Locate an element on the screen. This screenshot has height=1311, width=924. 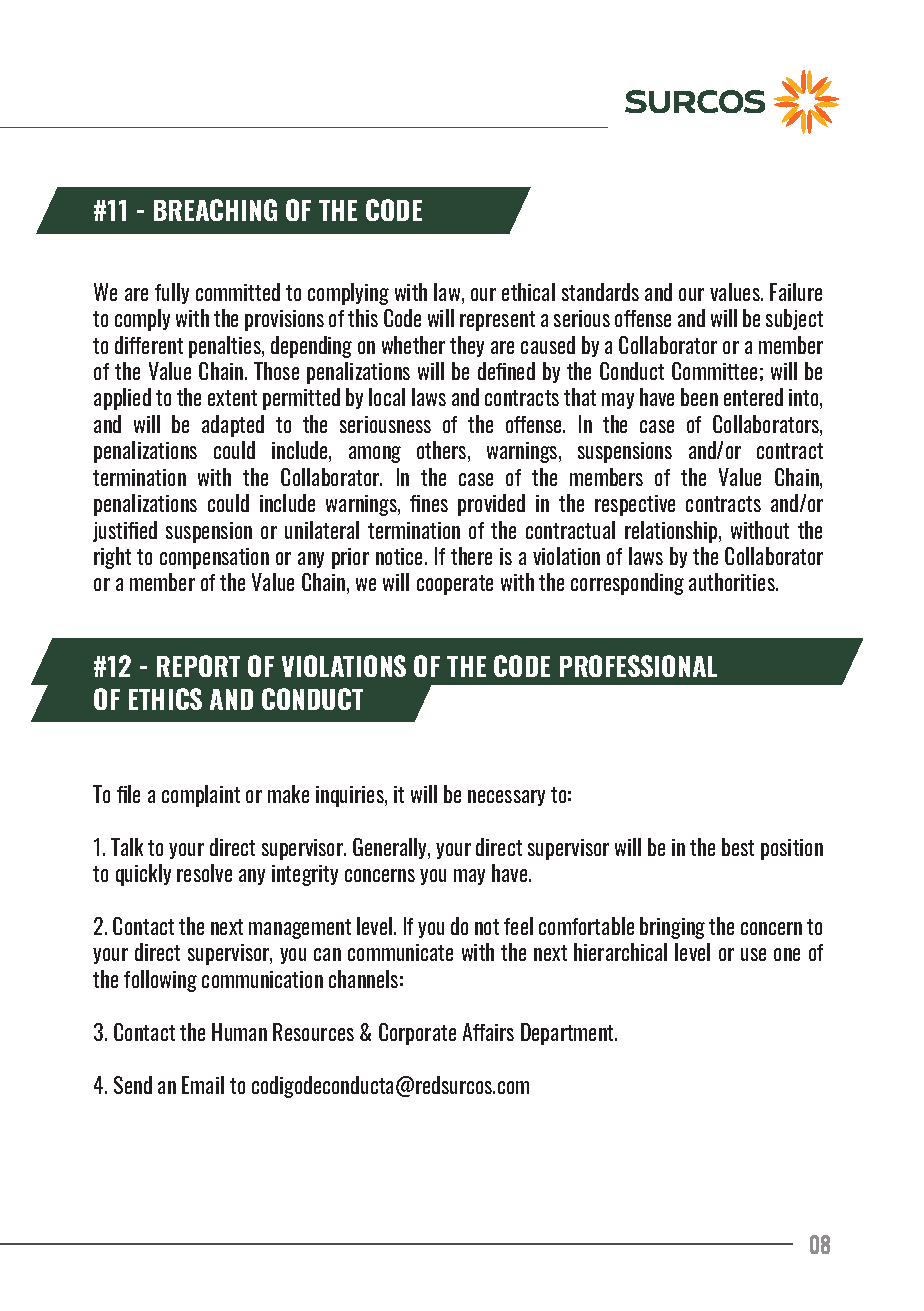
Failure is located at coordinates (796, 292).
